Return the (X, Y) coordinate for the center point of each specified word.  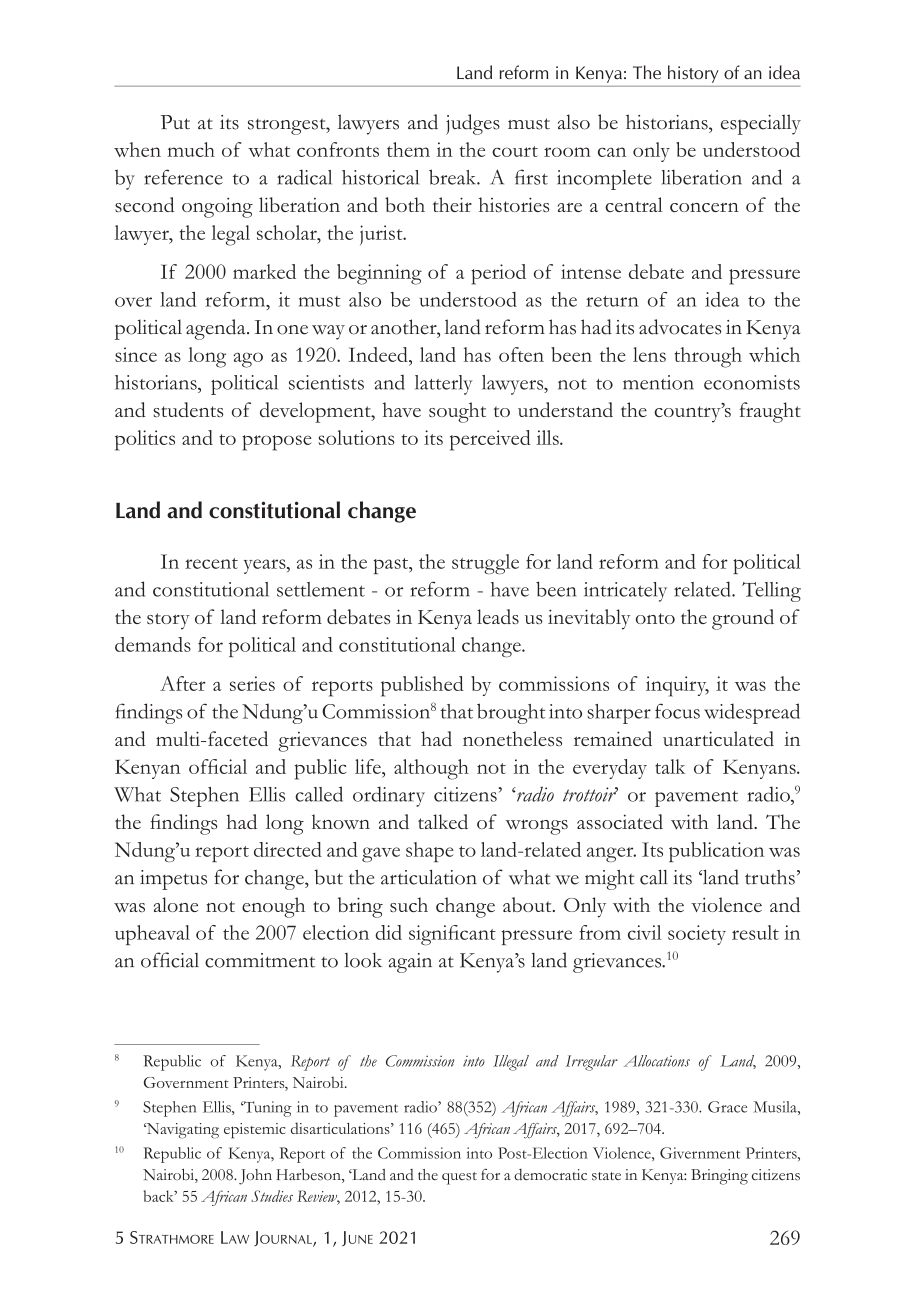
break (454, 177)
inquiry (677, 686)
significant (452, 935)
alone (176, 904)
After (183, 683)
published (422, 686)
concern (704, 207)
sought (457, 412)
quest (459, 1178)
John (255, 1177)
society (697, 935)
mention (658, 382)
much (191, 149)
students (188, 409)
